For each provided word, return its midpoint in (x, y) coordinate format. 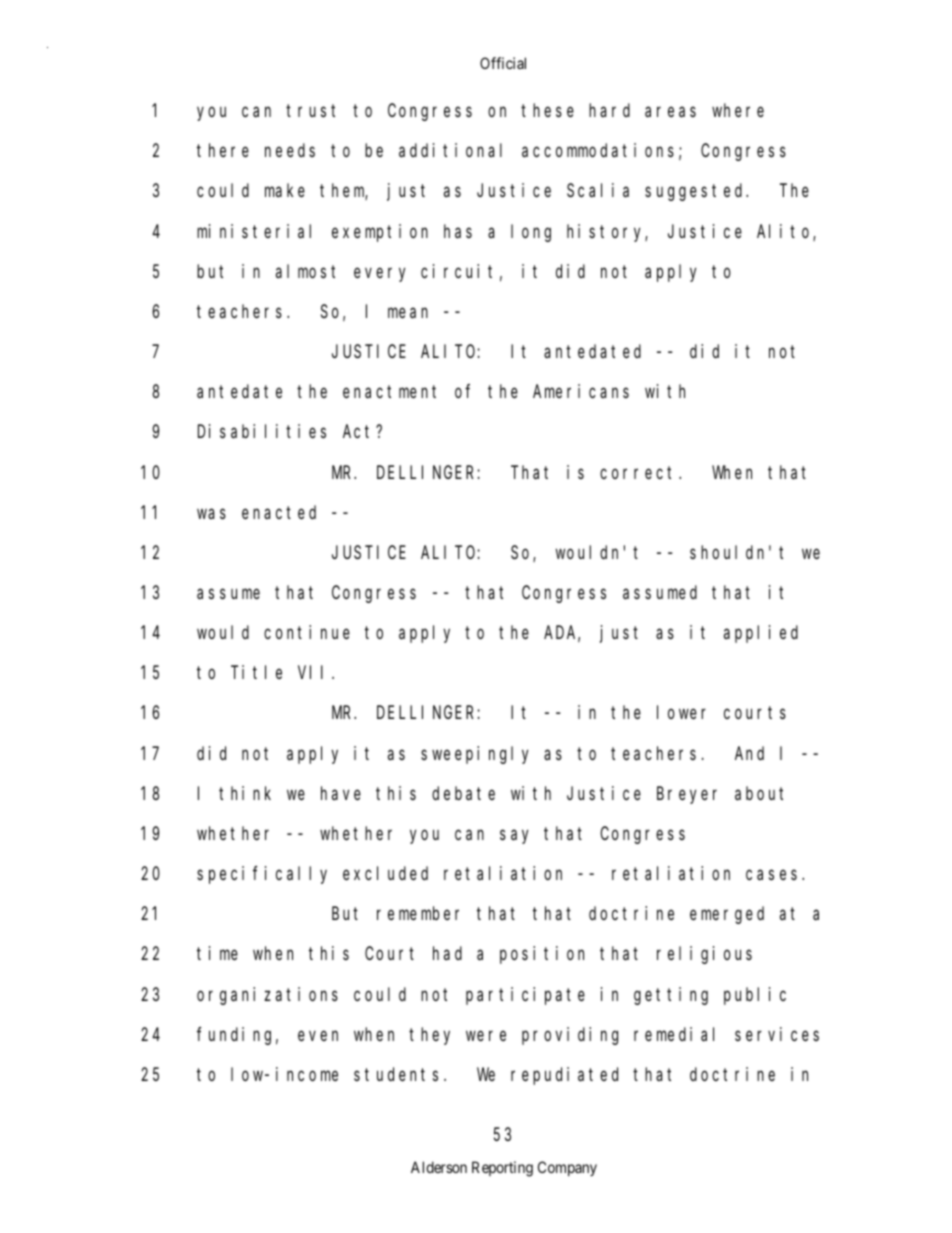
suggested (696, 192)
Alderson (439, 1167)
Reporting (502, 1169)
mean (408, 313)
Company (567, 1168)
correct (640, 472)
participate (525, 996)
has (458, 231)
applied (761, 634)
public (755, 996)
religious (704, 955)
